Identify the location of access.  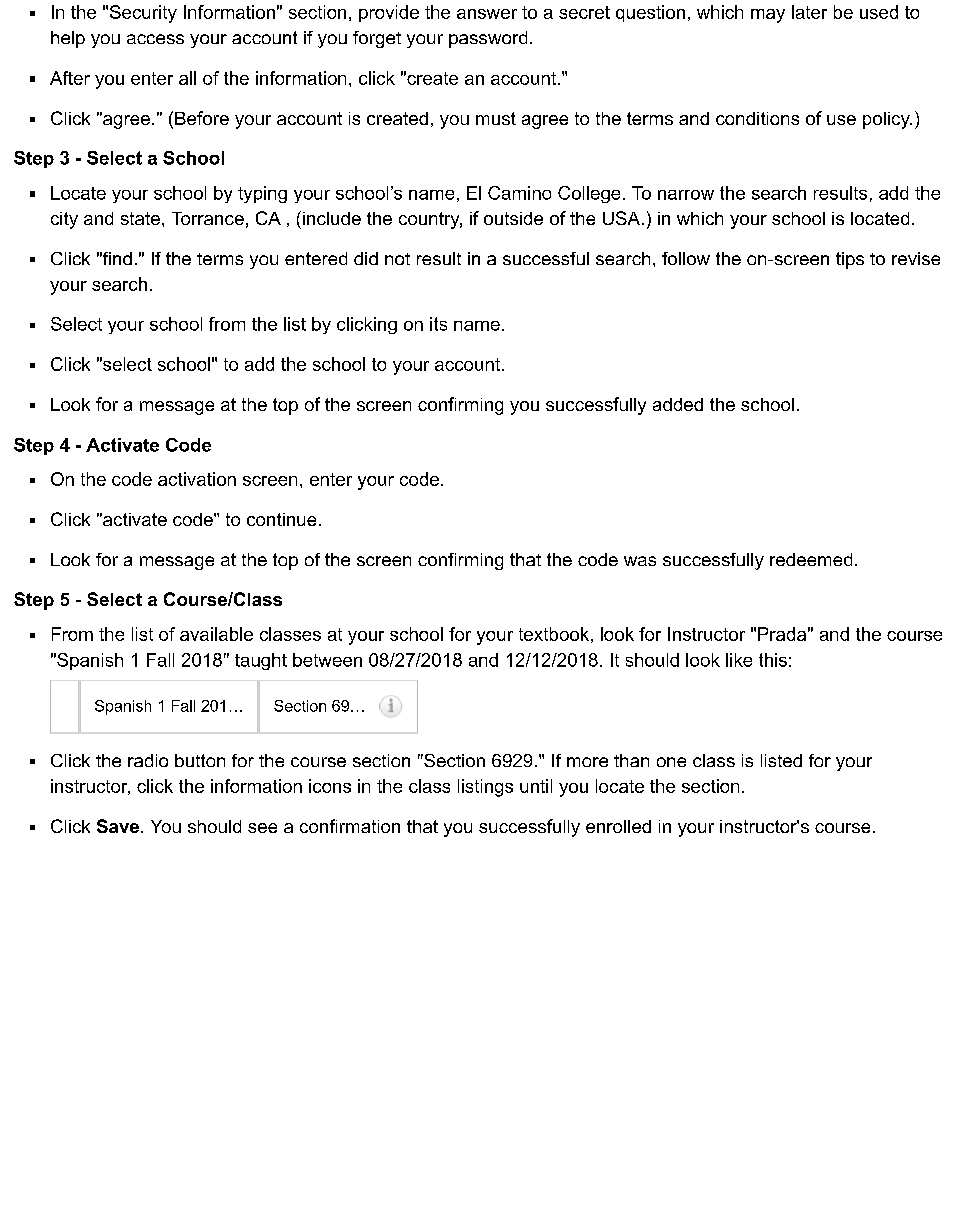
(155, 39).
